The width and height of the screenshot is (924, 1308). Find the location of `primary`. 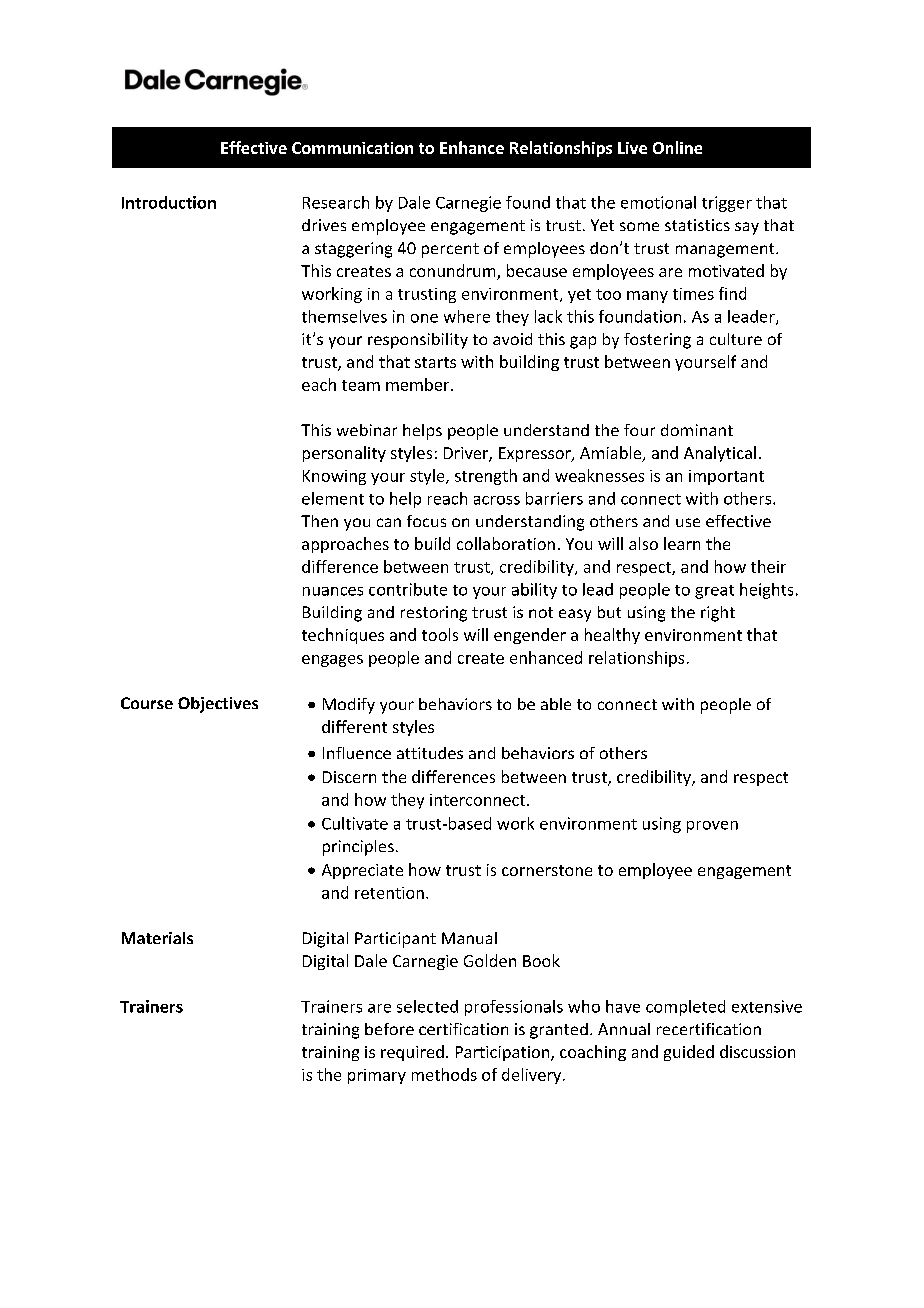

primary is located at coordinates (377, 1076).
